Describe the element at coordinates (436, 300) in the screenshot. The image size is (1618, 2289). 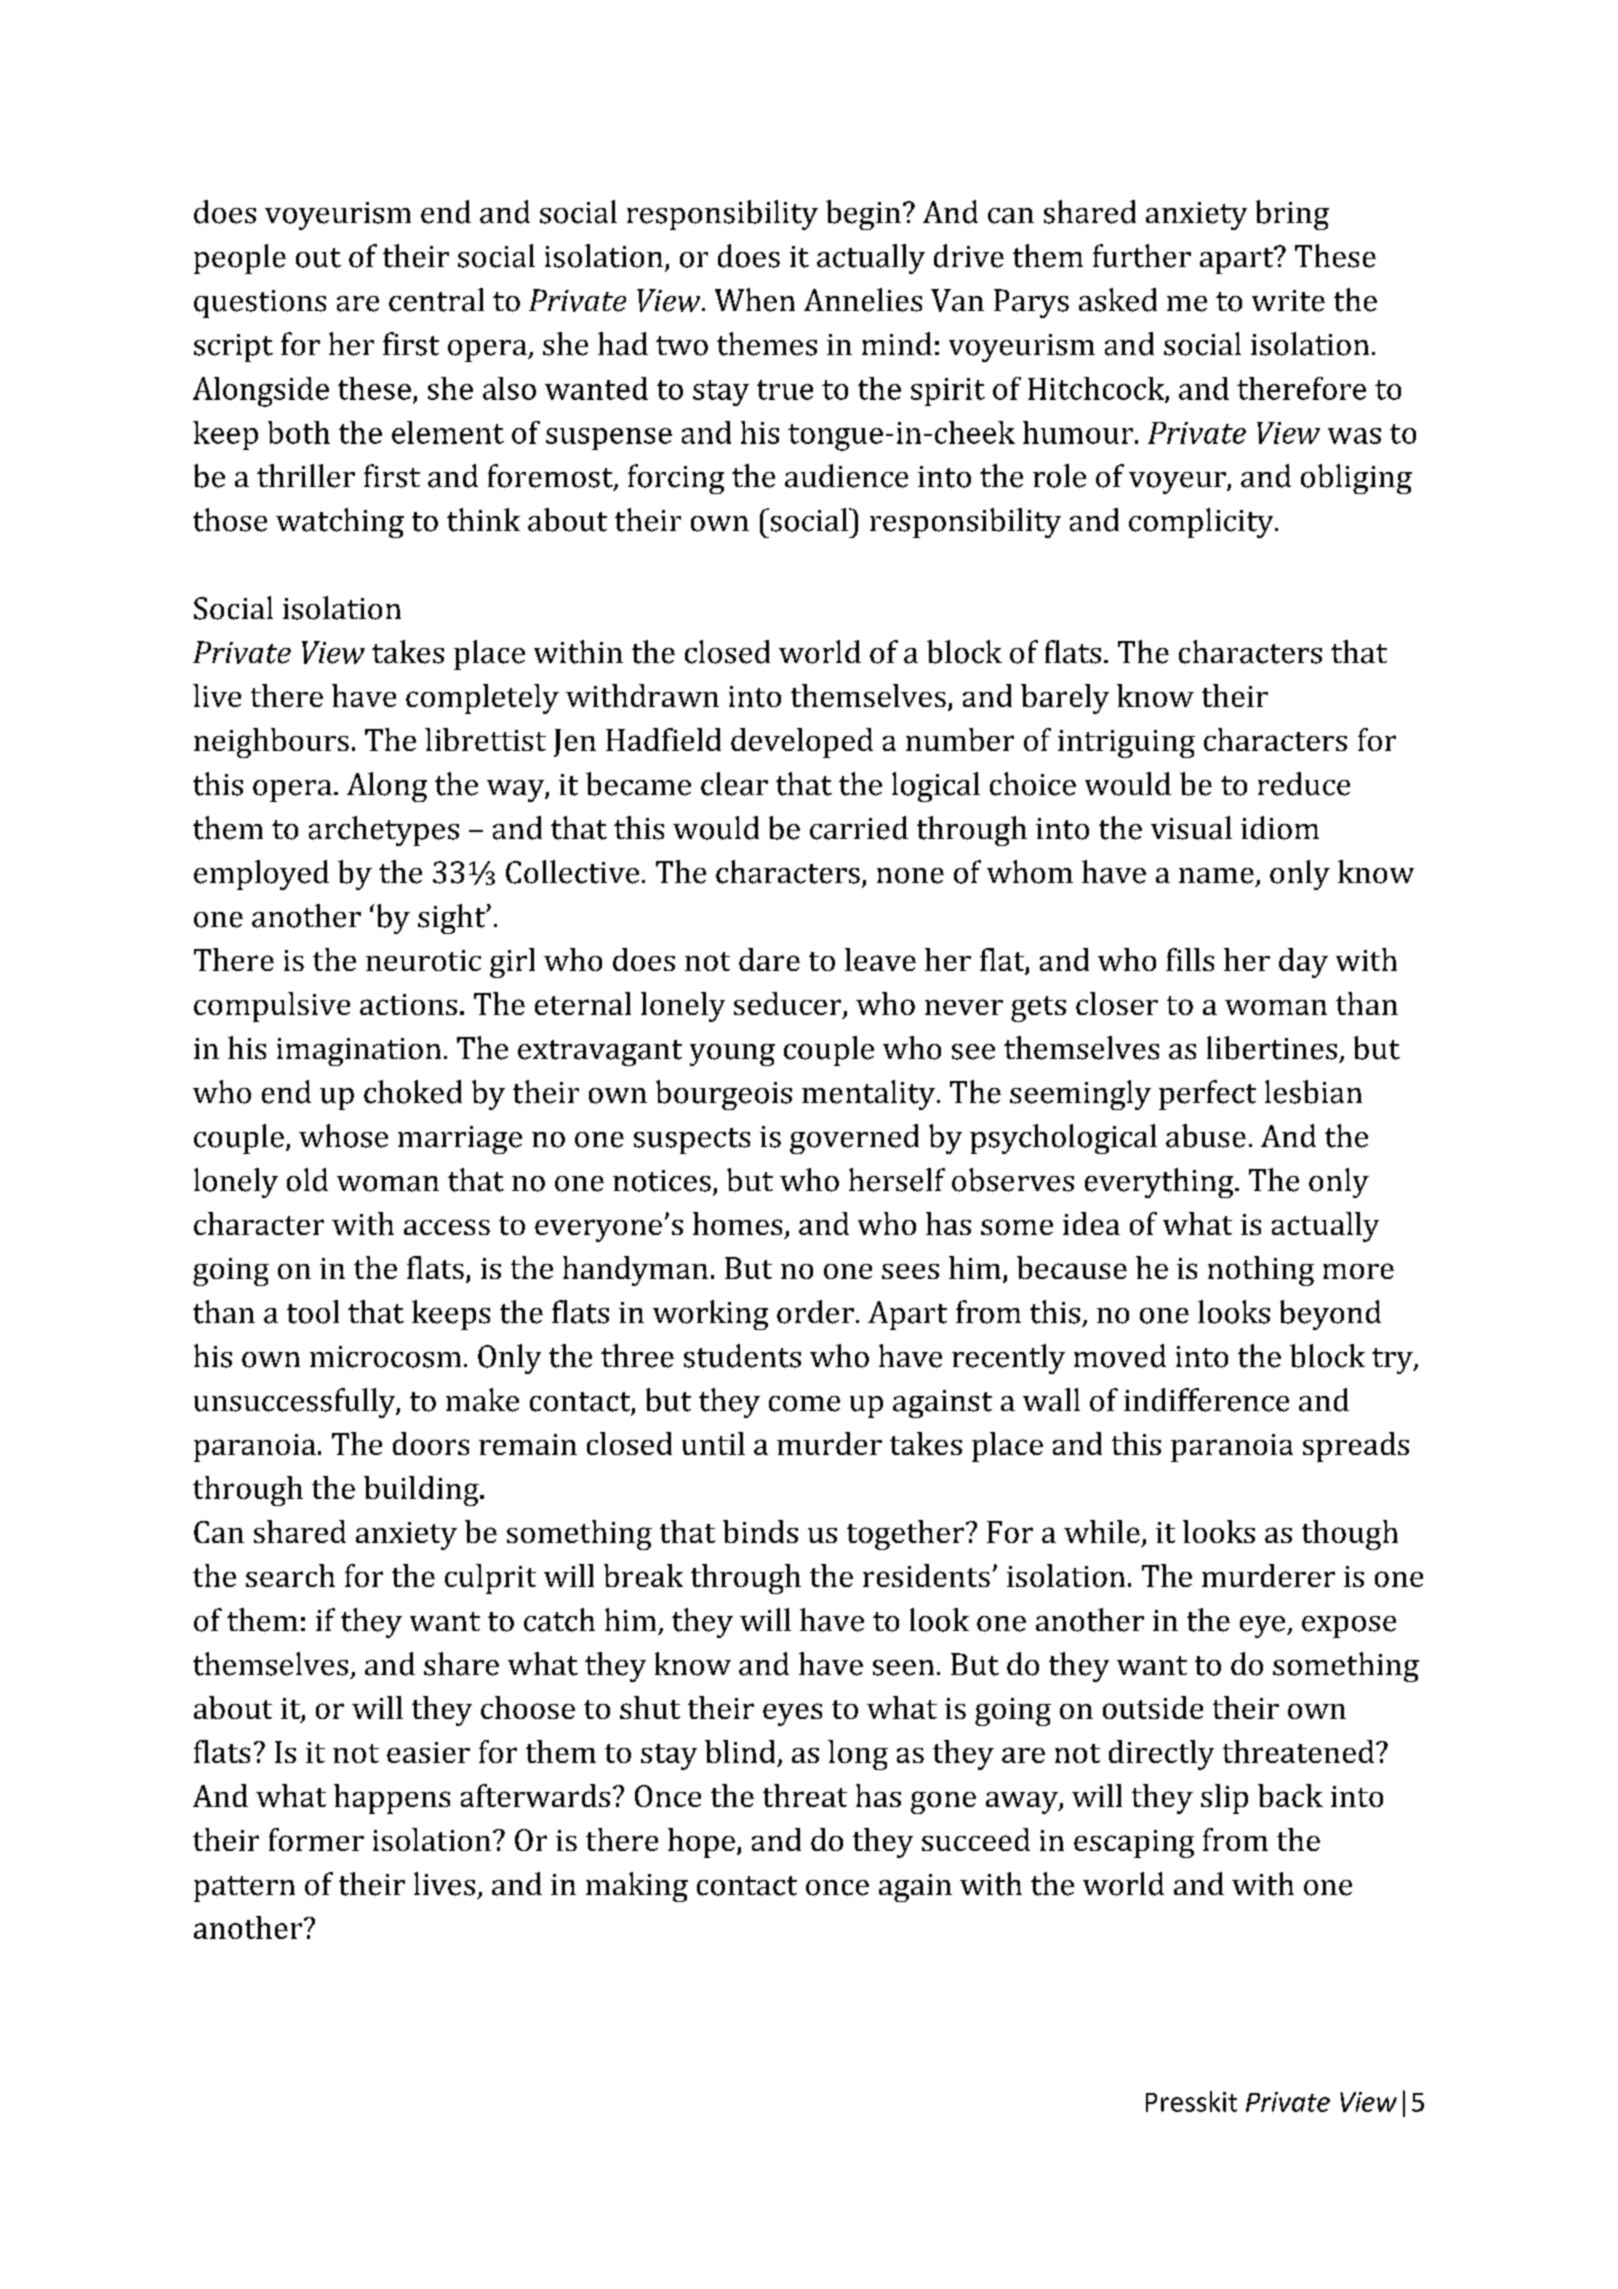
I see `central` at that location.
